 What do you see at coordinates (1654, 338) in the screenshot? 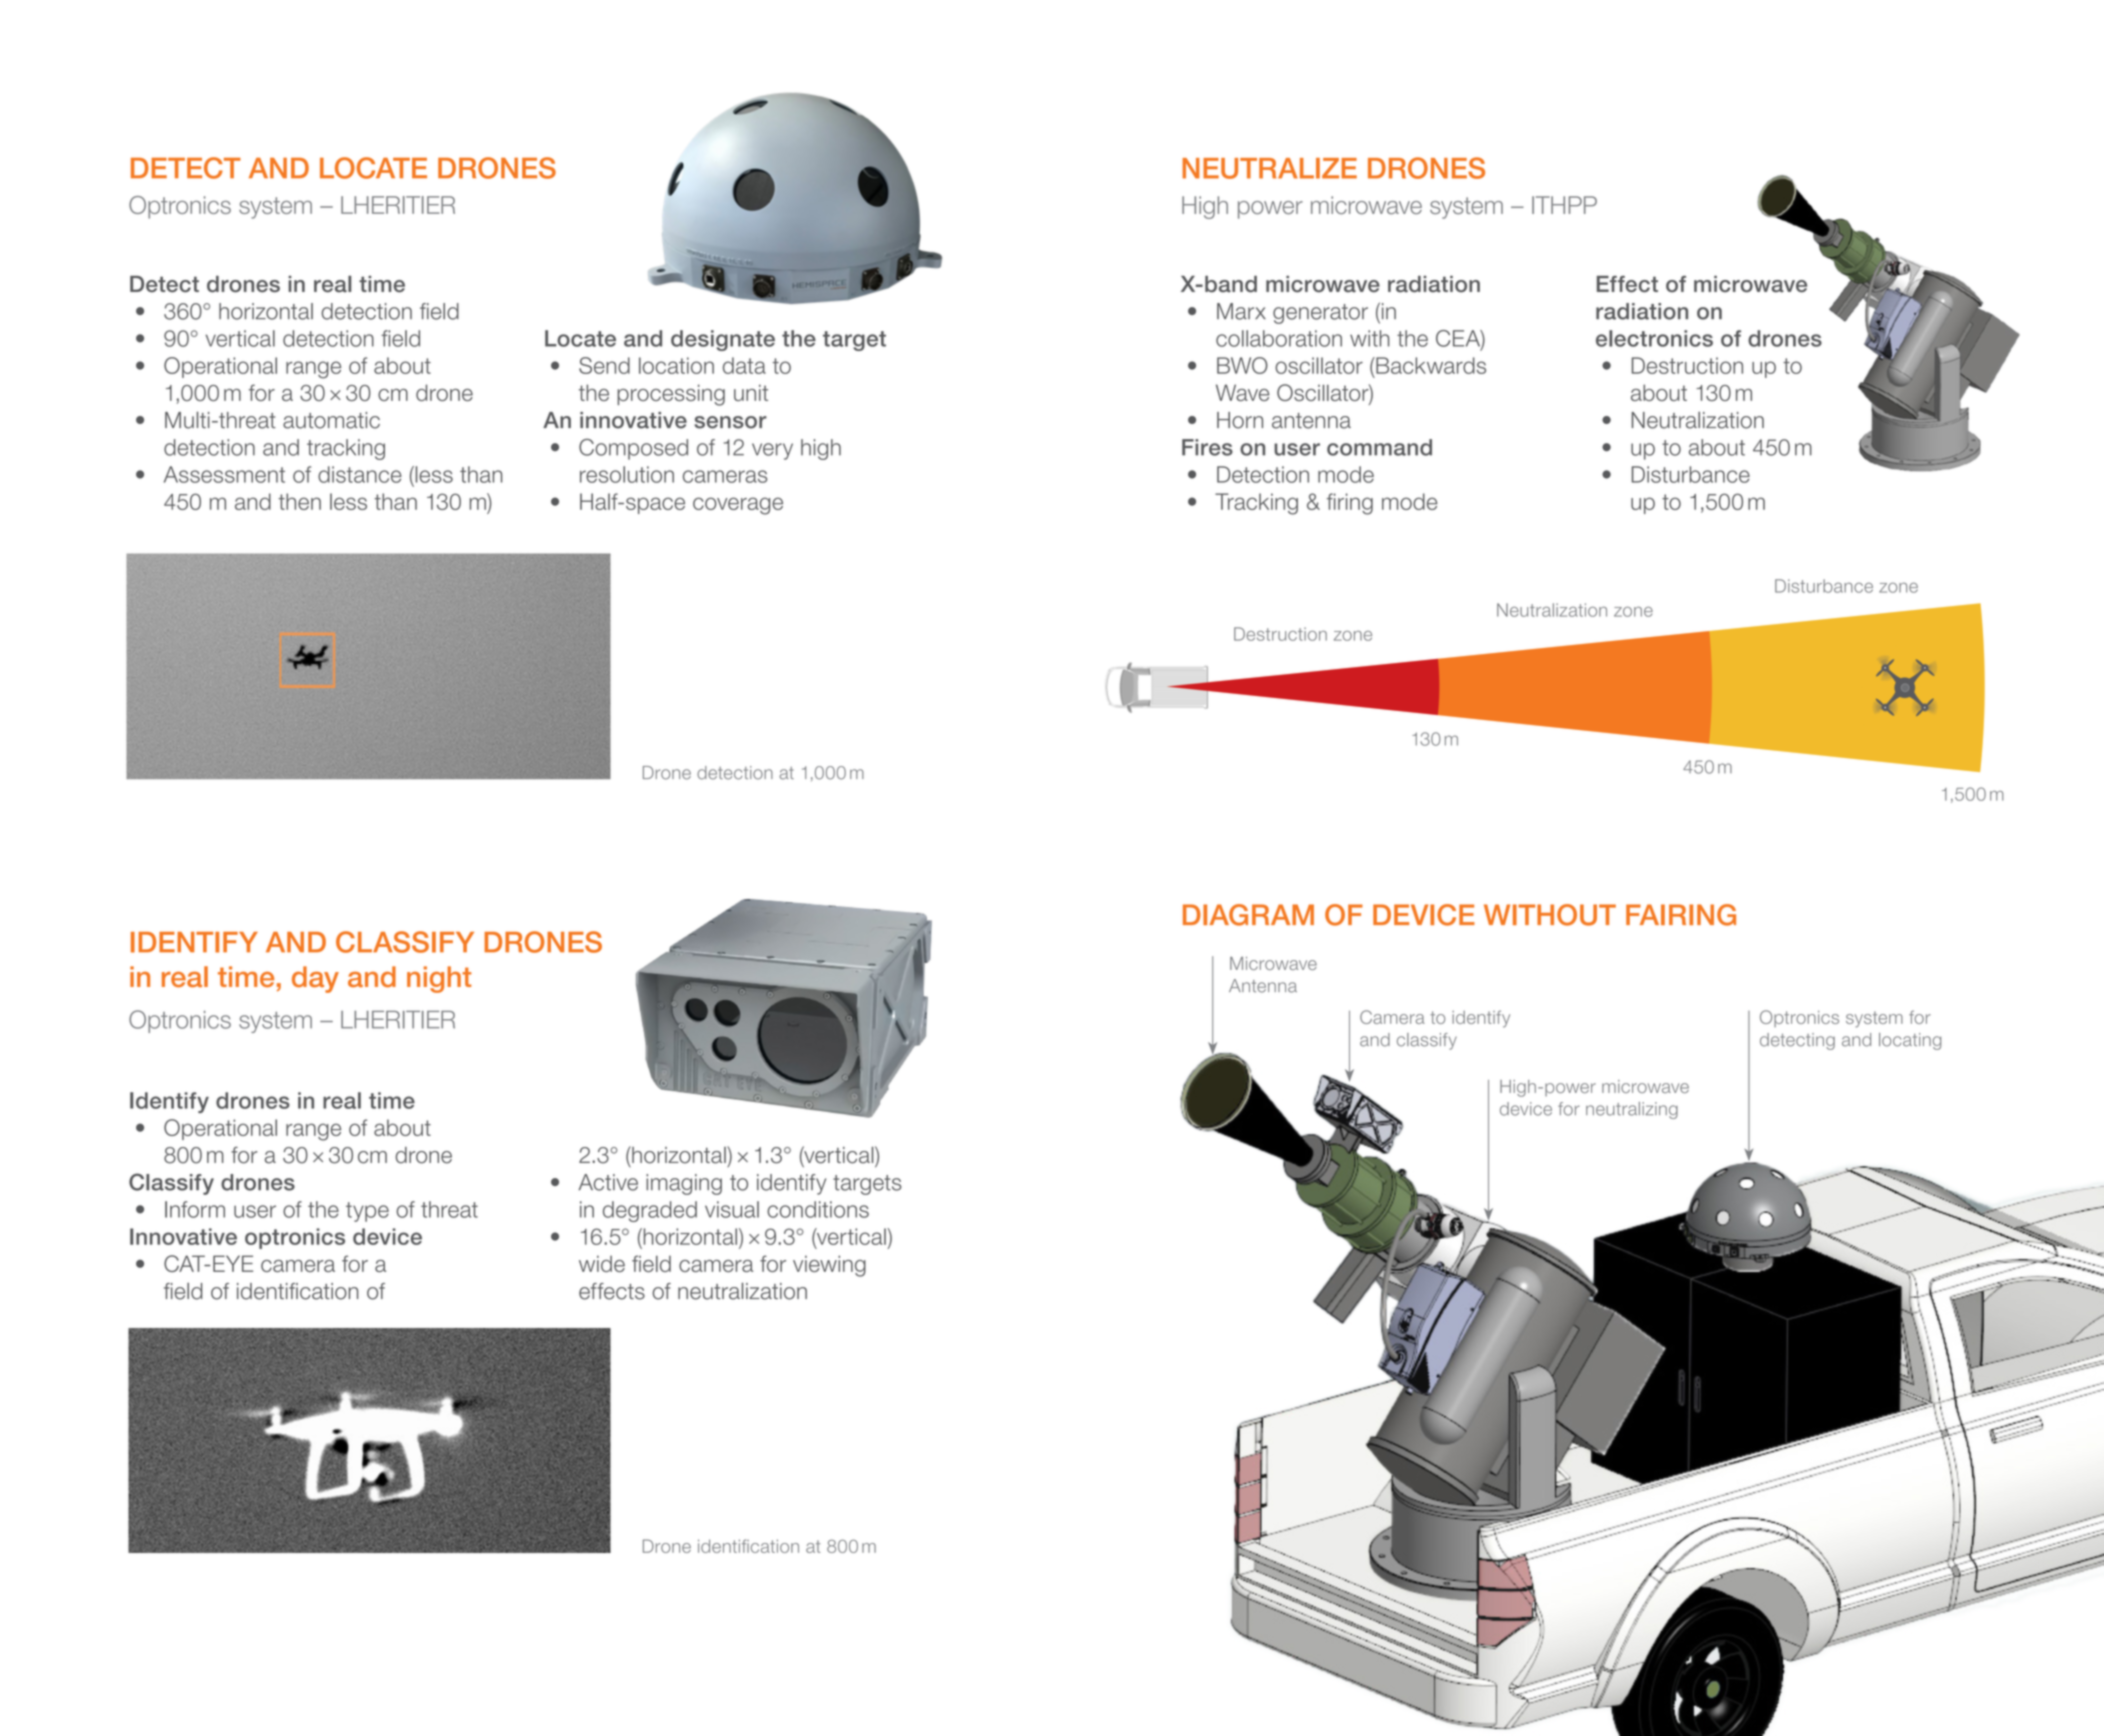
I see `electronics` at bounding box center [1654, 338].
